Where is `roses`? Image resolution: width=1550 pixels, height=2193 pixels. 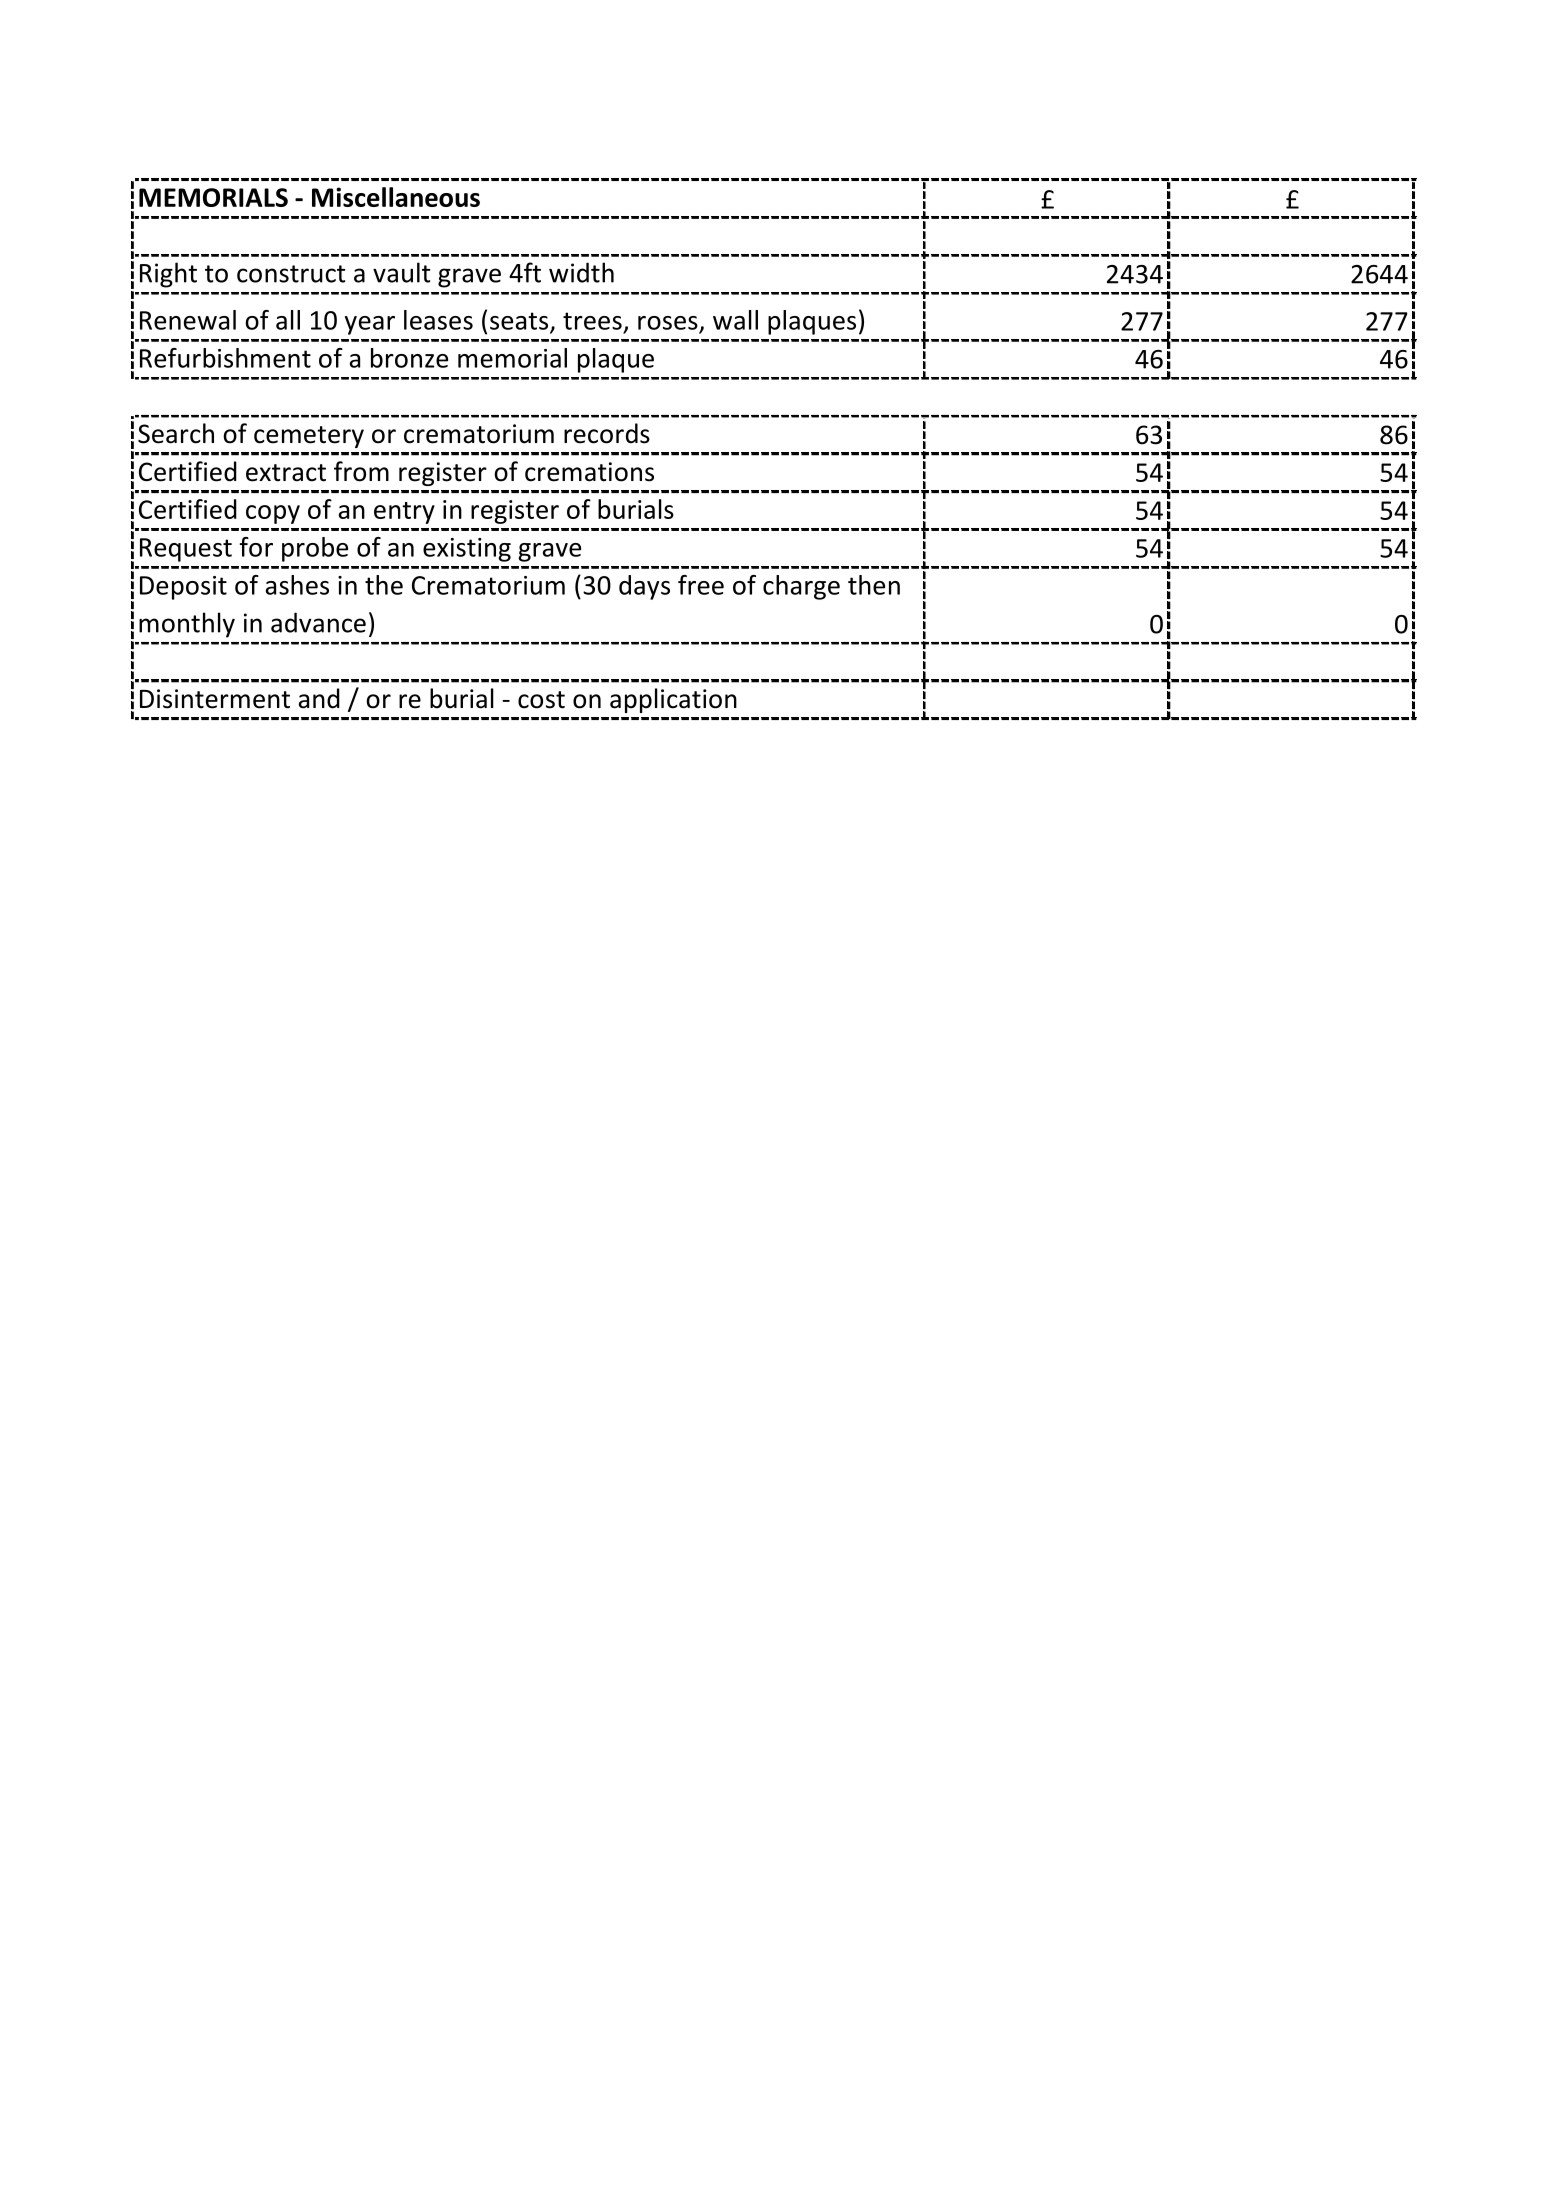 roses is located at coordinates (668, 323).
